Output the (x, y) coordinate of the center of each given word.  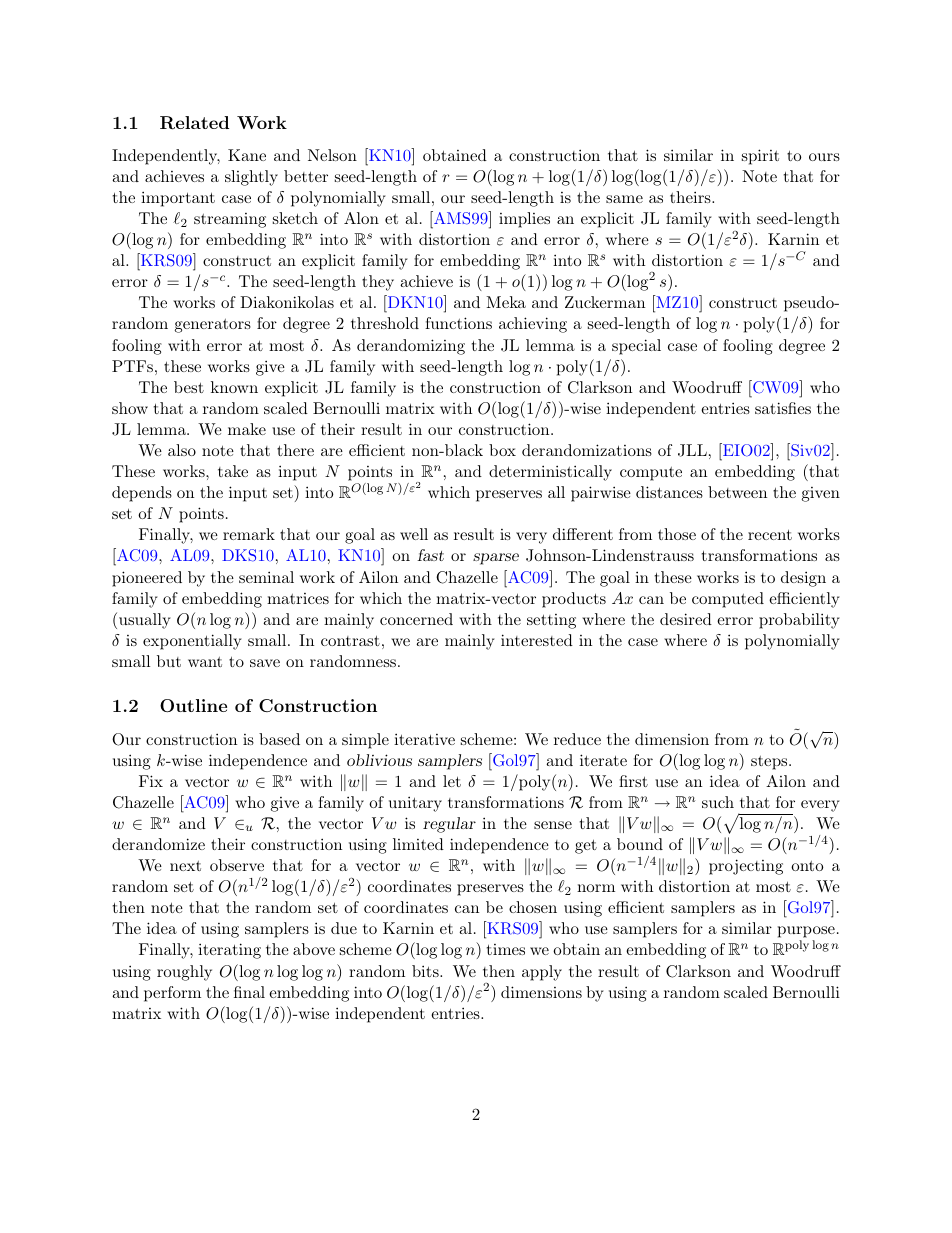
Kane (247, 155)
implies (524, 220)
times (506, 949)
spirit (760, 157)
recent (770, 534)
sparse (496, 559)
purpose (806, 933)
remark (249, 534)
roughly (184, 973)
